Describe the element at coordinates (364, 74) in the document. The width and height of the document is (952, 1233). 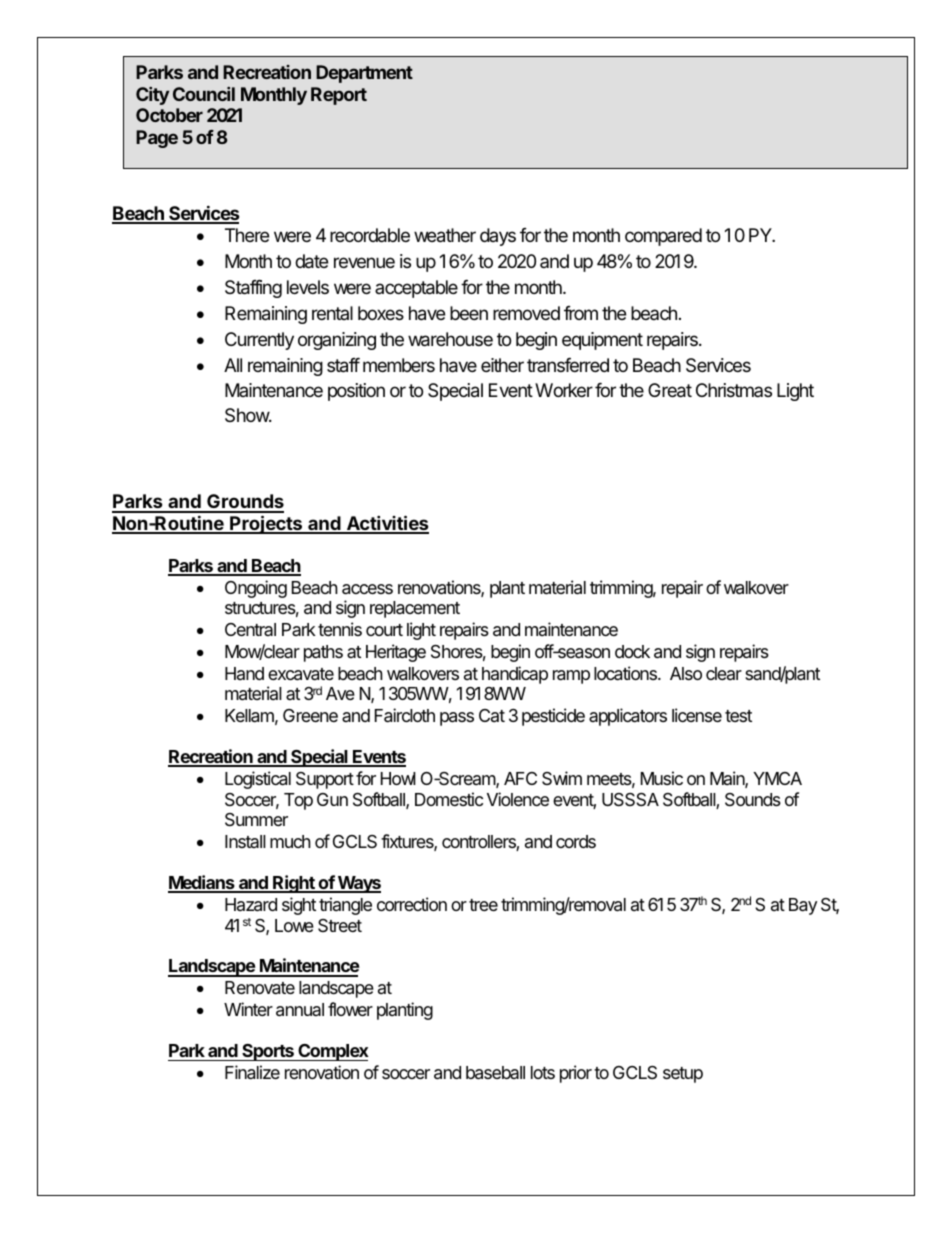
I see `Department` at that location.
